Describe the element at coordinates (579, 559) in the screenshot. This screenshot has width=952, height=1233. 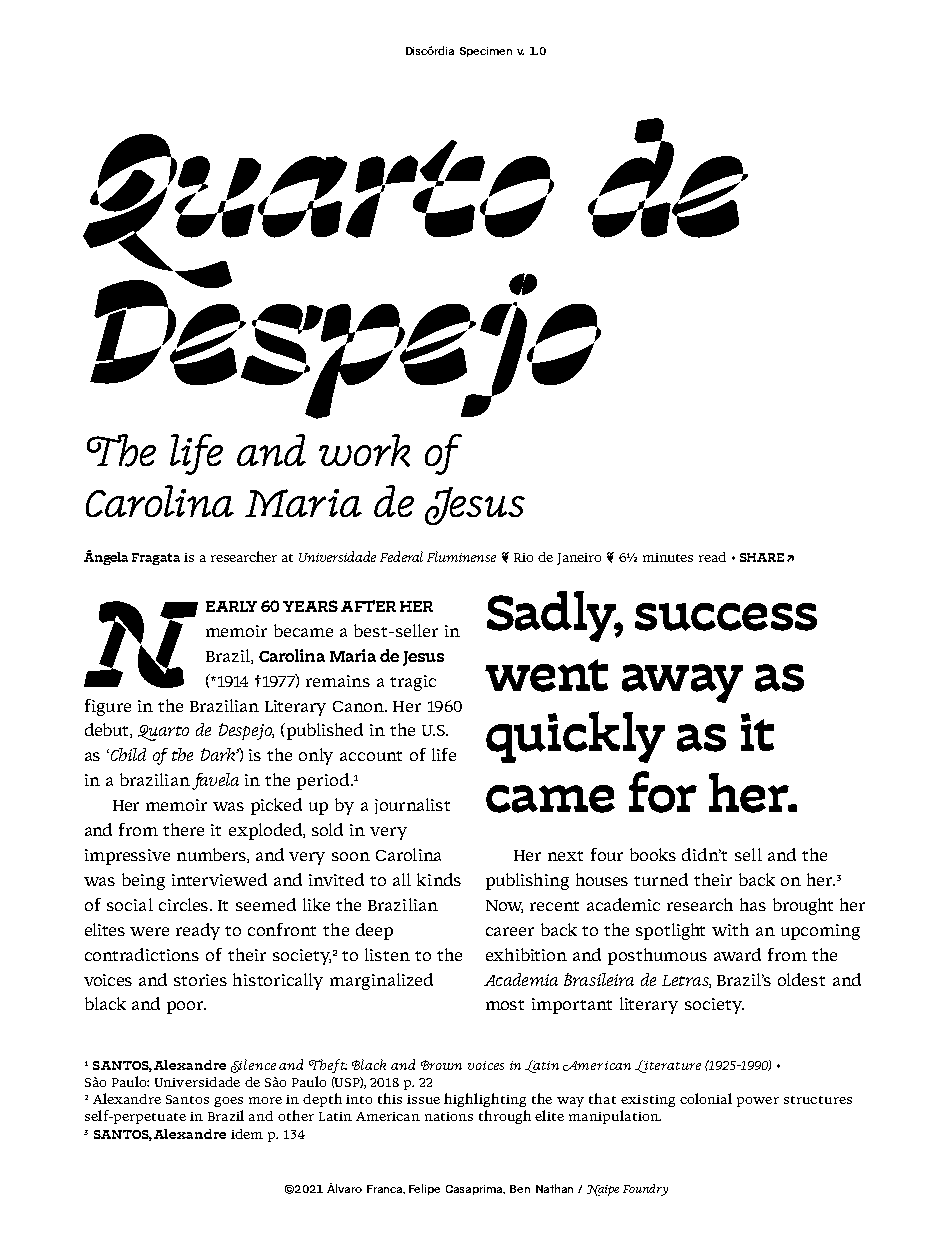
I see `Janeiro` at that location.
